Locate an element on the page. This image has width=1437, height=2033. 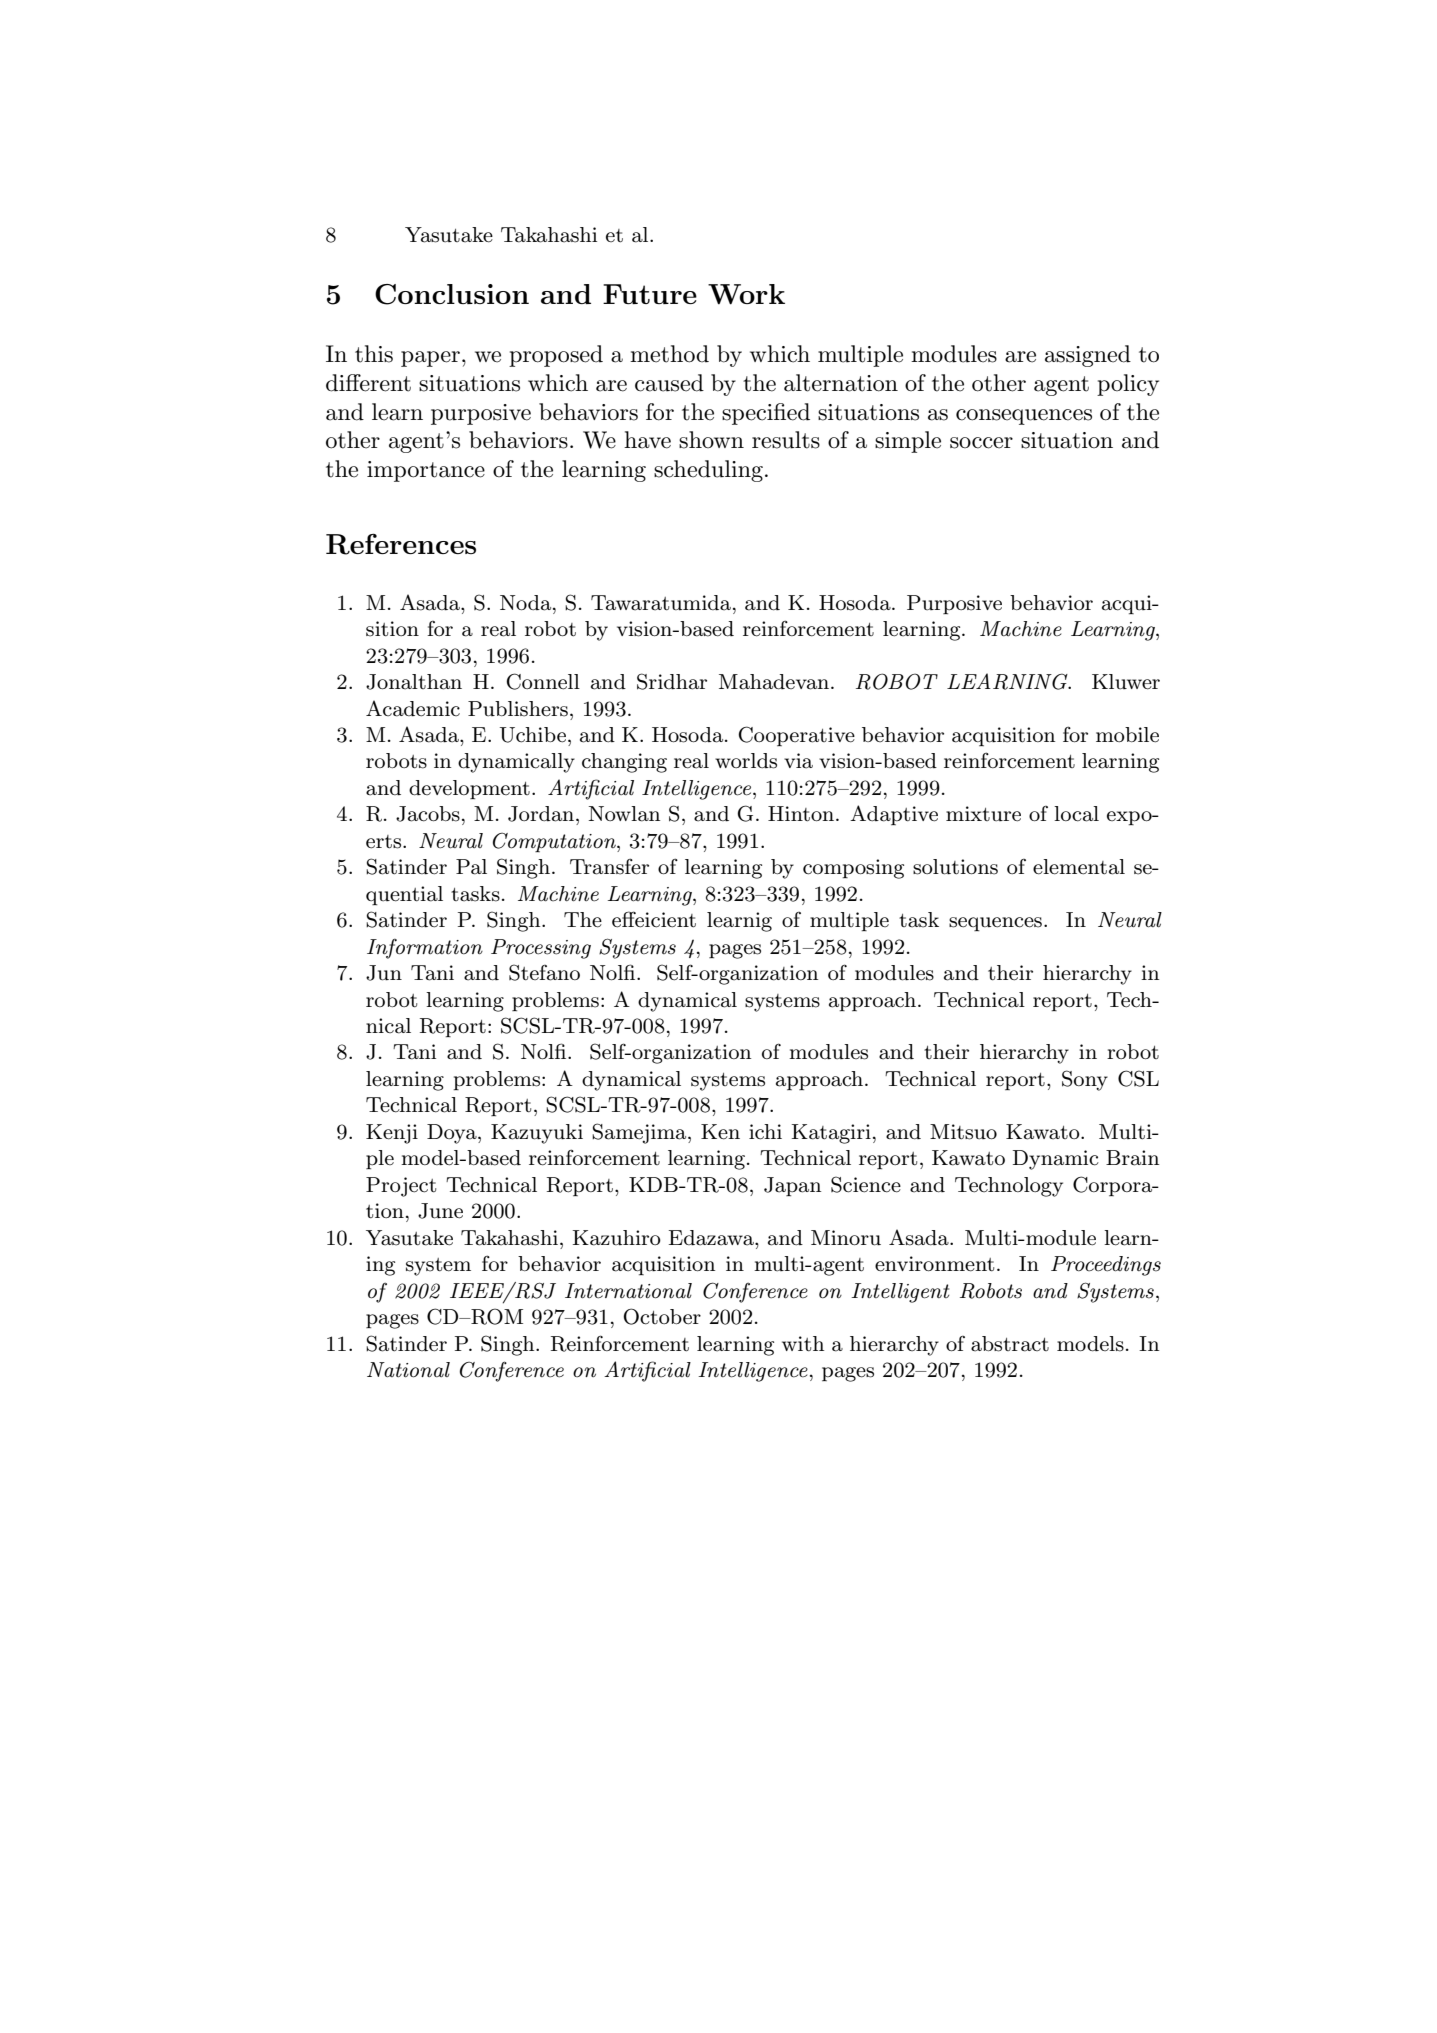
Hinton is located at coordinates (801, 814).
